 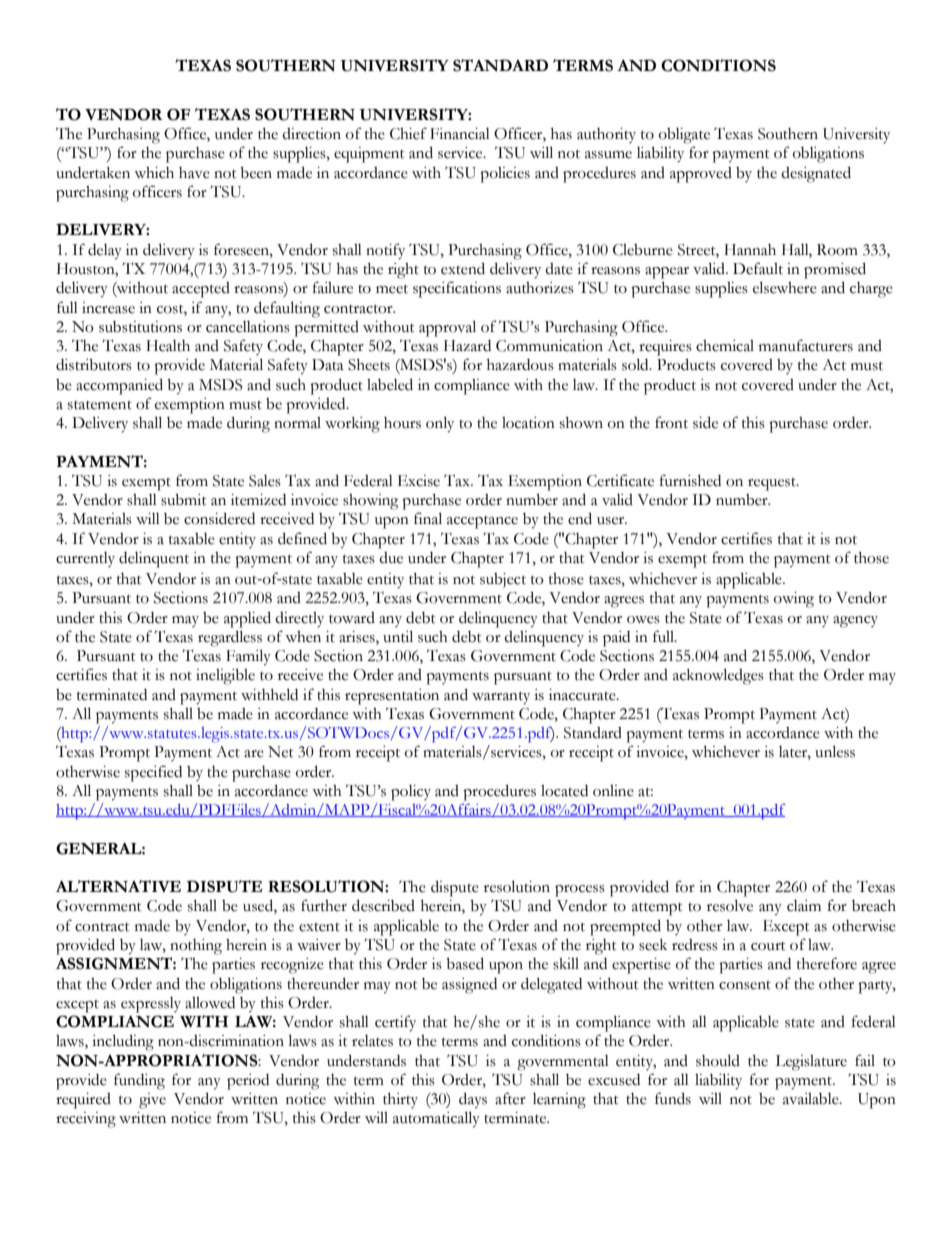 What do you see at coordinates (194, 173) in the screenshot?
I see `have` at bounding box center [194, 173].
